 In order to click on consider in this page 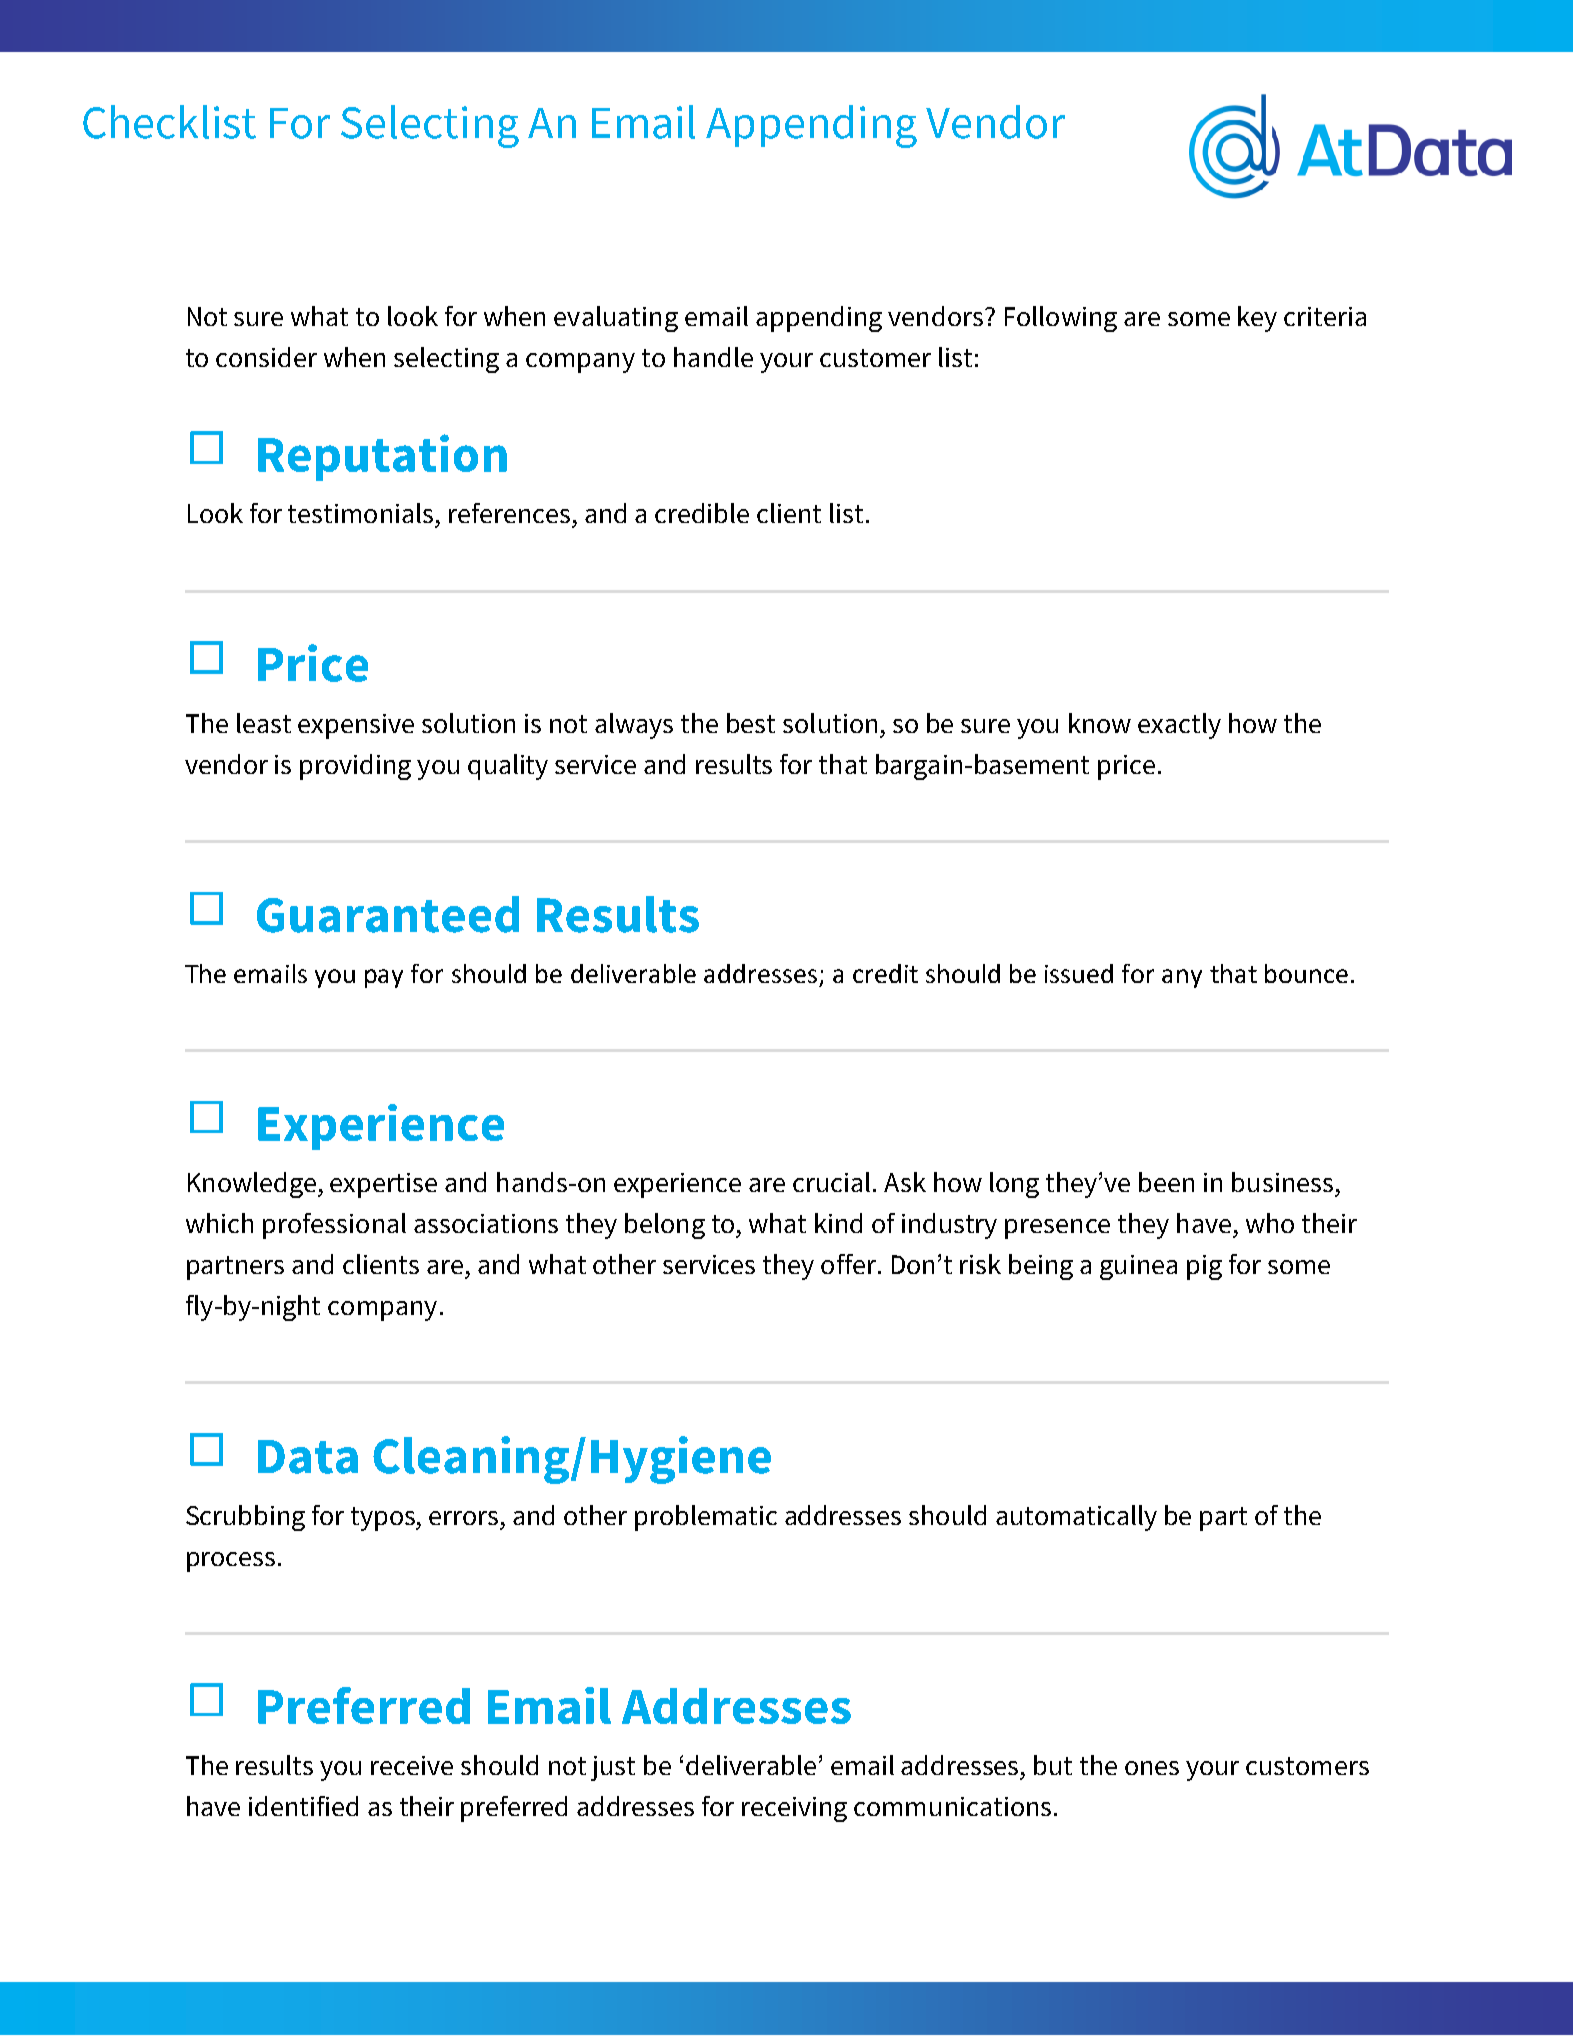, I will do `click(266, 357)`.
